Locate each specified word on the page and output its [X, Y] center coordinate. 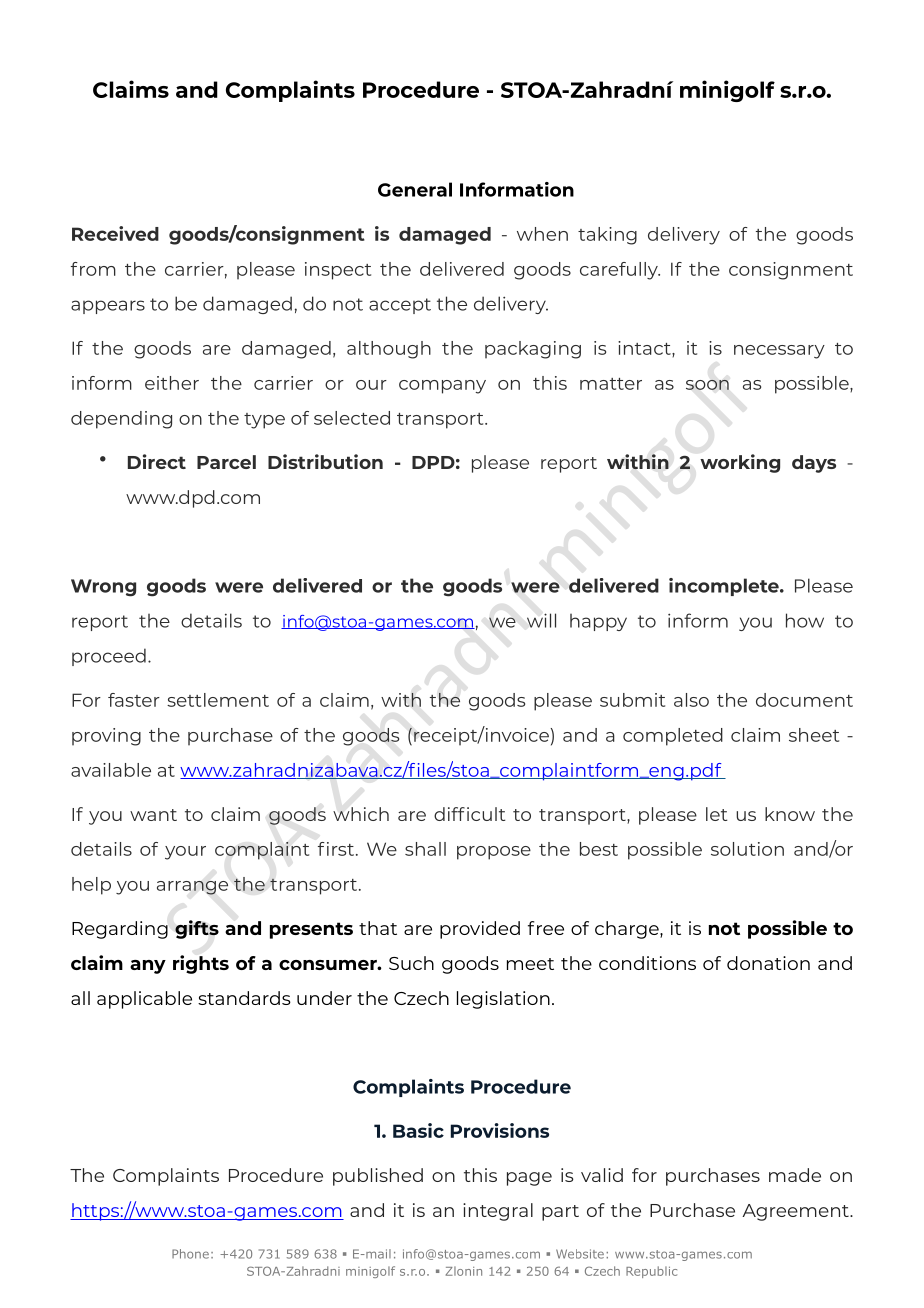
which [361, 814]
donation [768, 963]
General [415, 189]
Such [411, 963]
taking [607, 236]
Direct [157, 461]
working [740, 463]
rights [201, 964]
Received [115, 233]
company [442, 387]
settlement [218, 700]
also [691, 700]
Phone [190, 1254]
